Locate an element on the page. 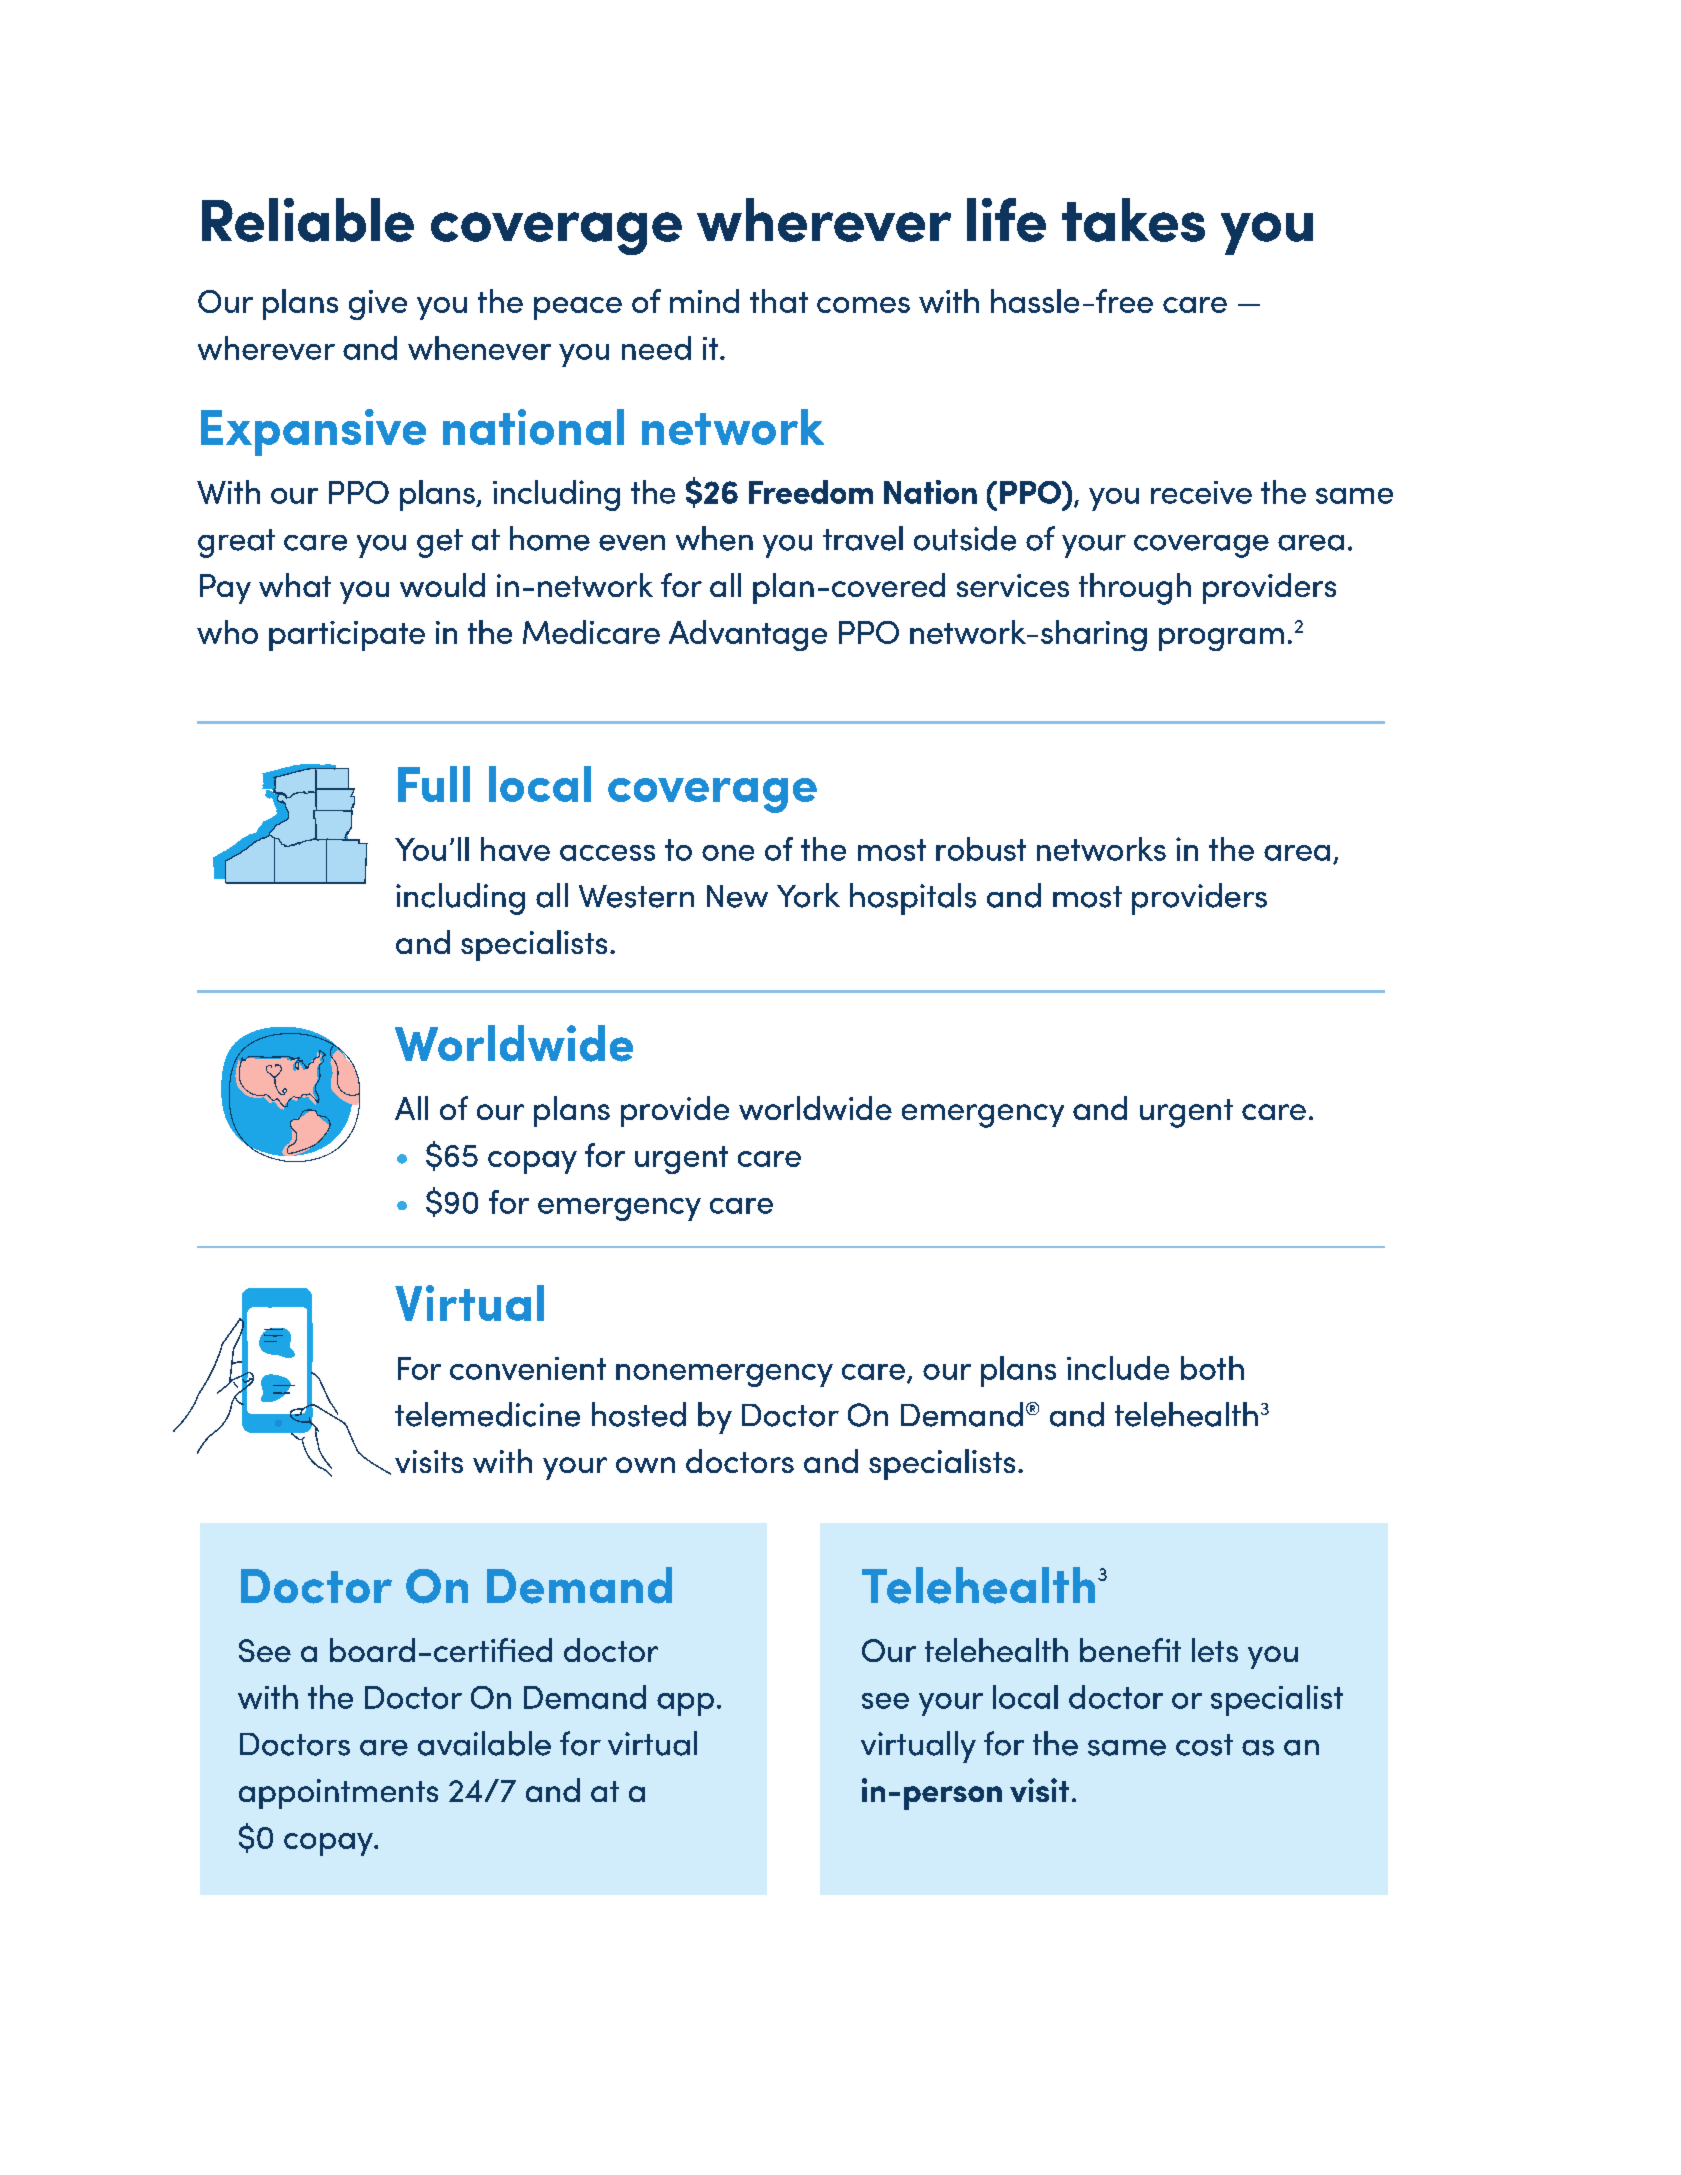 The height and width of the image is (2175, 1681). hospitals is located at coordinates (913, 899).
